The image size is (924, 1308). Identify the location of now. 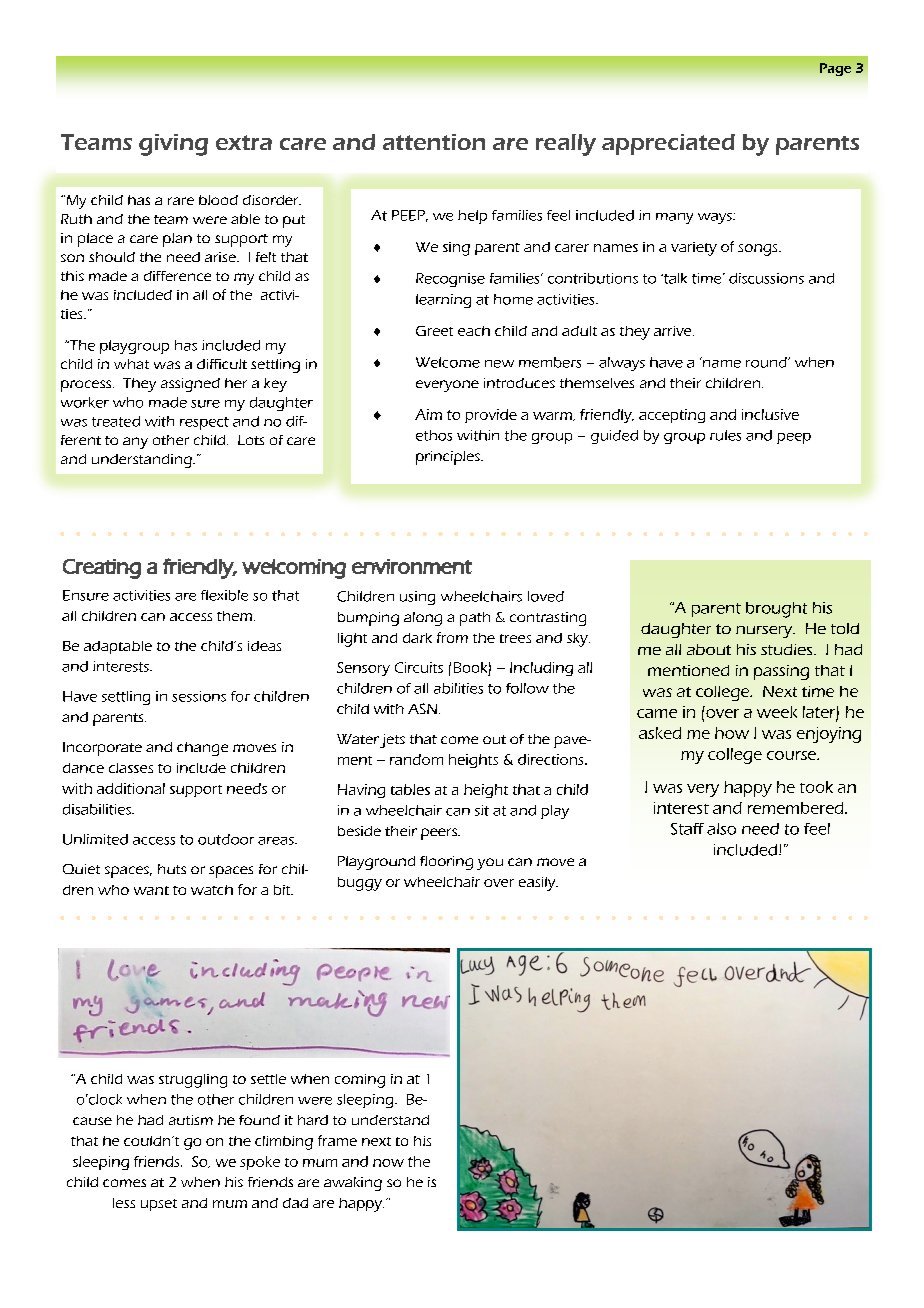
(388, 1163).
